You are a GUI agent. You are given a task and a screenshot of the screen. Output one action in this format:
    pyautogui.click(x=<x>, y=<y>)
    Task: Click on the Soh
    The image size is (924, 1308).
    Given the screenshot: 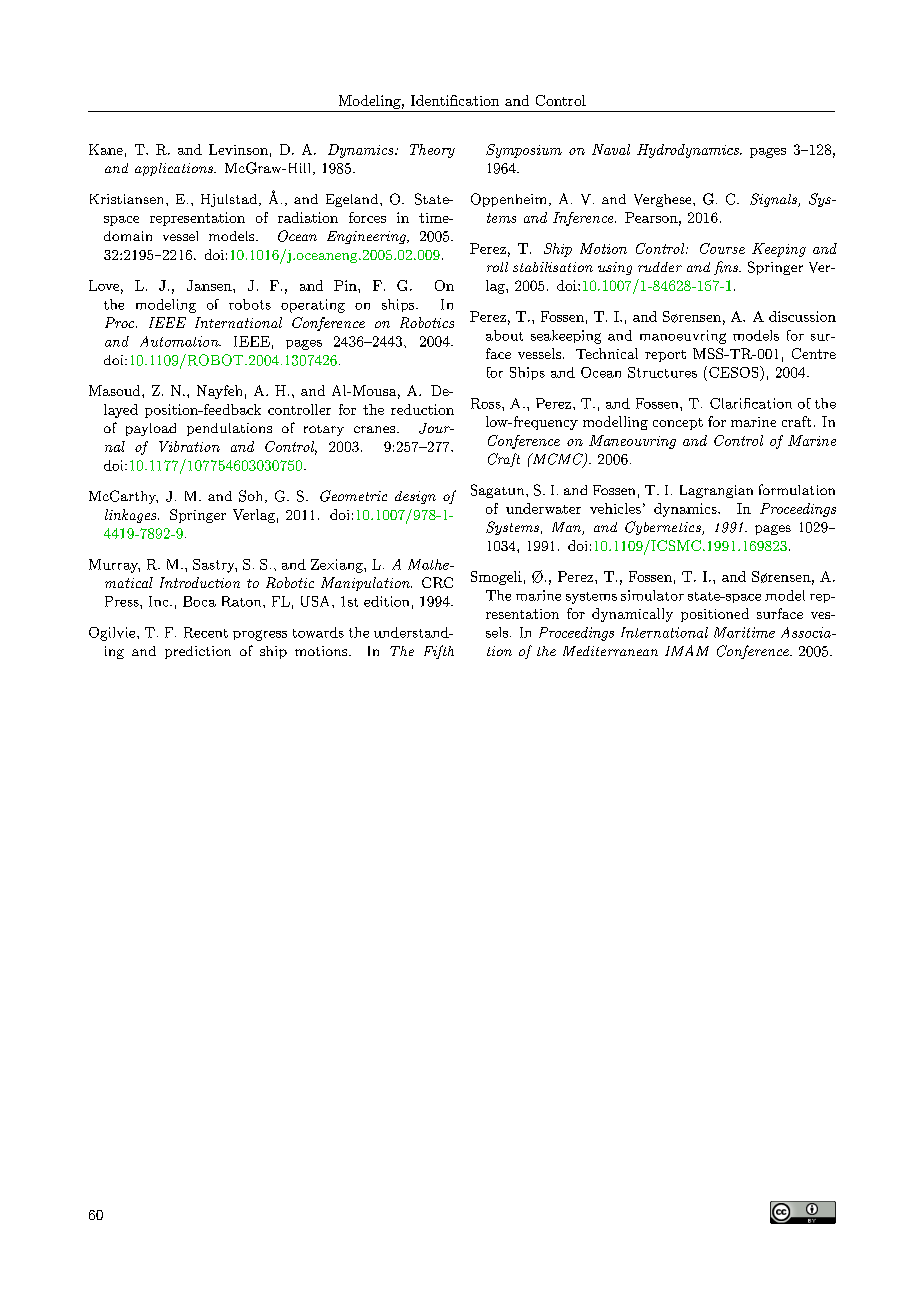 What is the action you would take?
    pyautogui.click(x=250, y=496)
